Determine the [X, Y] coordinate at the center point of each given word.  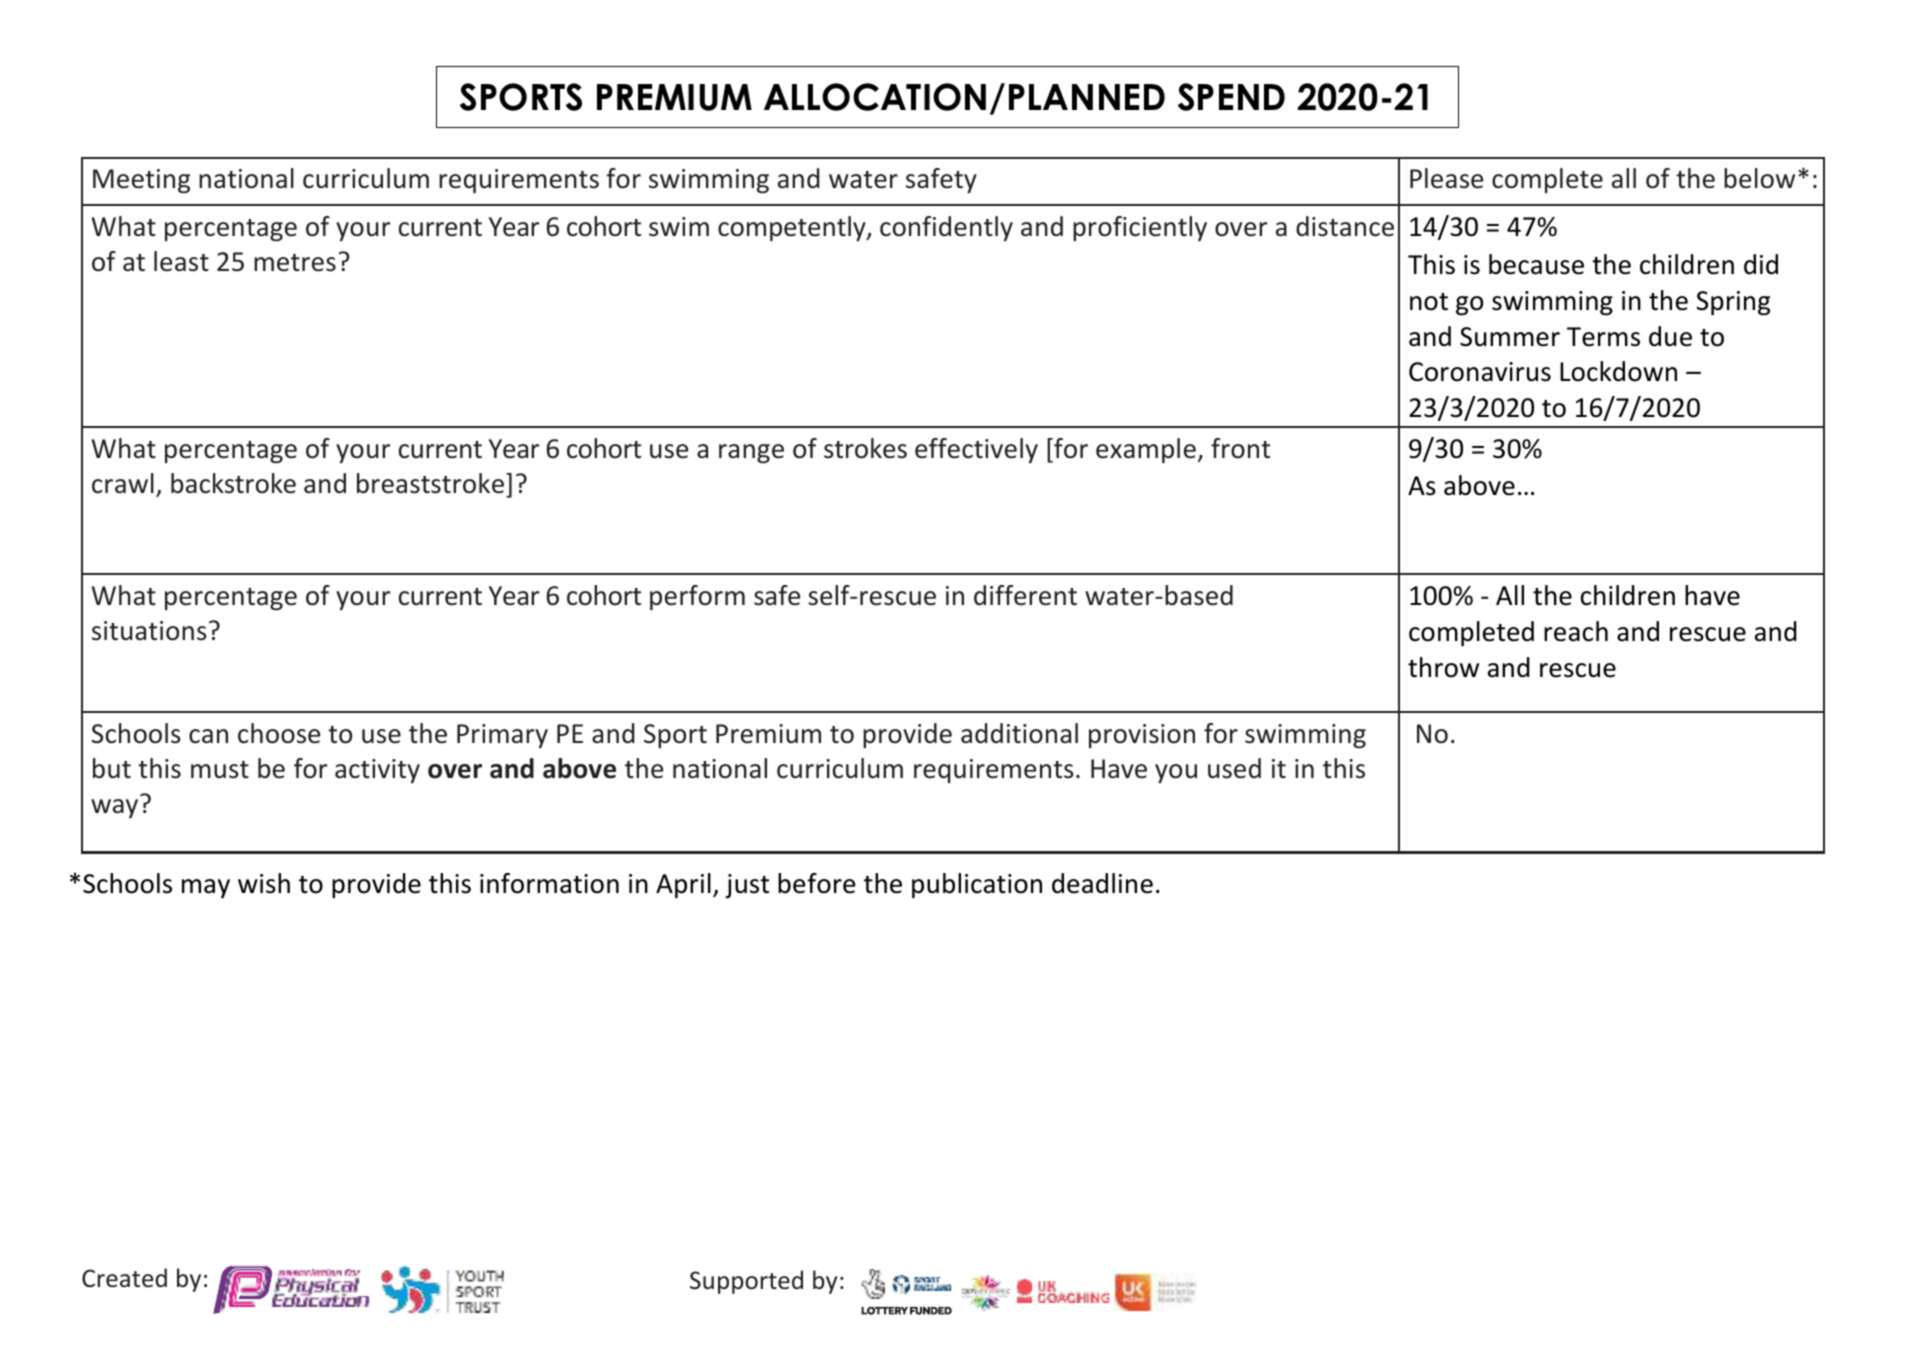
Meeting [141, 181]
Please [1446, 178]
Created [124, 1278]
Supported [746, 1282]
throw [1443, 667]
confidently [946, 228]
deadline [1102, 883]
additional [1019, 733]
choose [279, 733]
